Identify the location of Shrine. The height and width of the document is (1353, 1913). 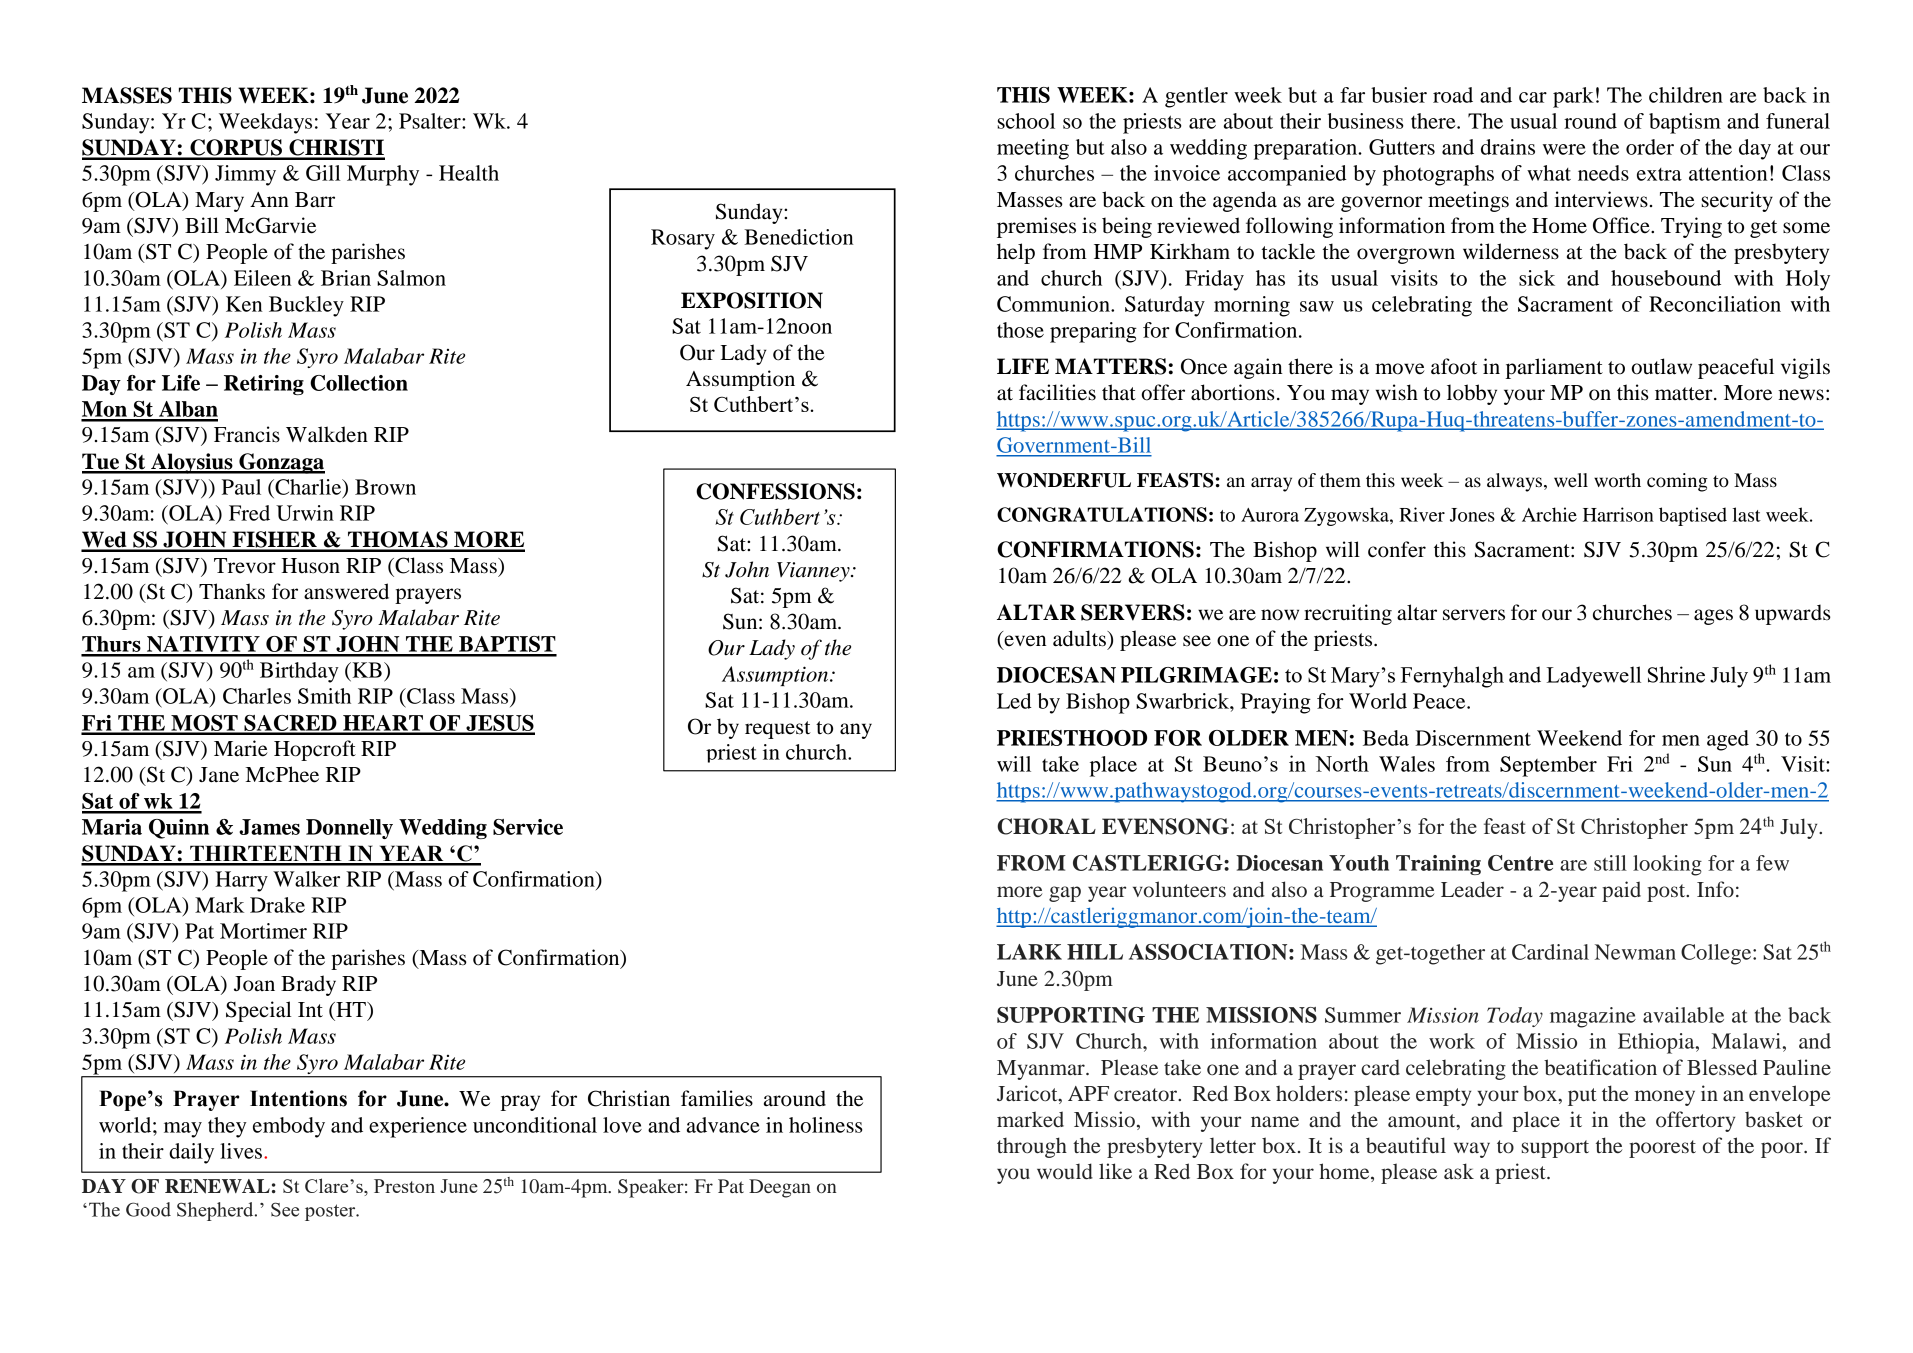
(1676, 674).
